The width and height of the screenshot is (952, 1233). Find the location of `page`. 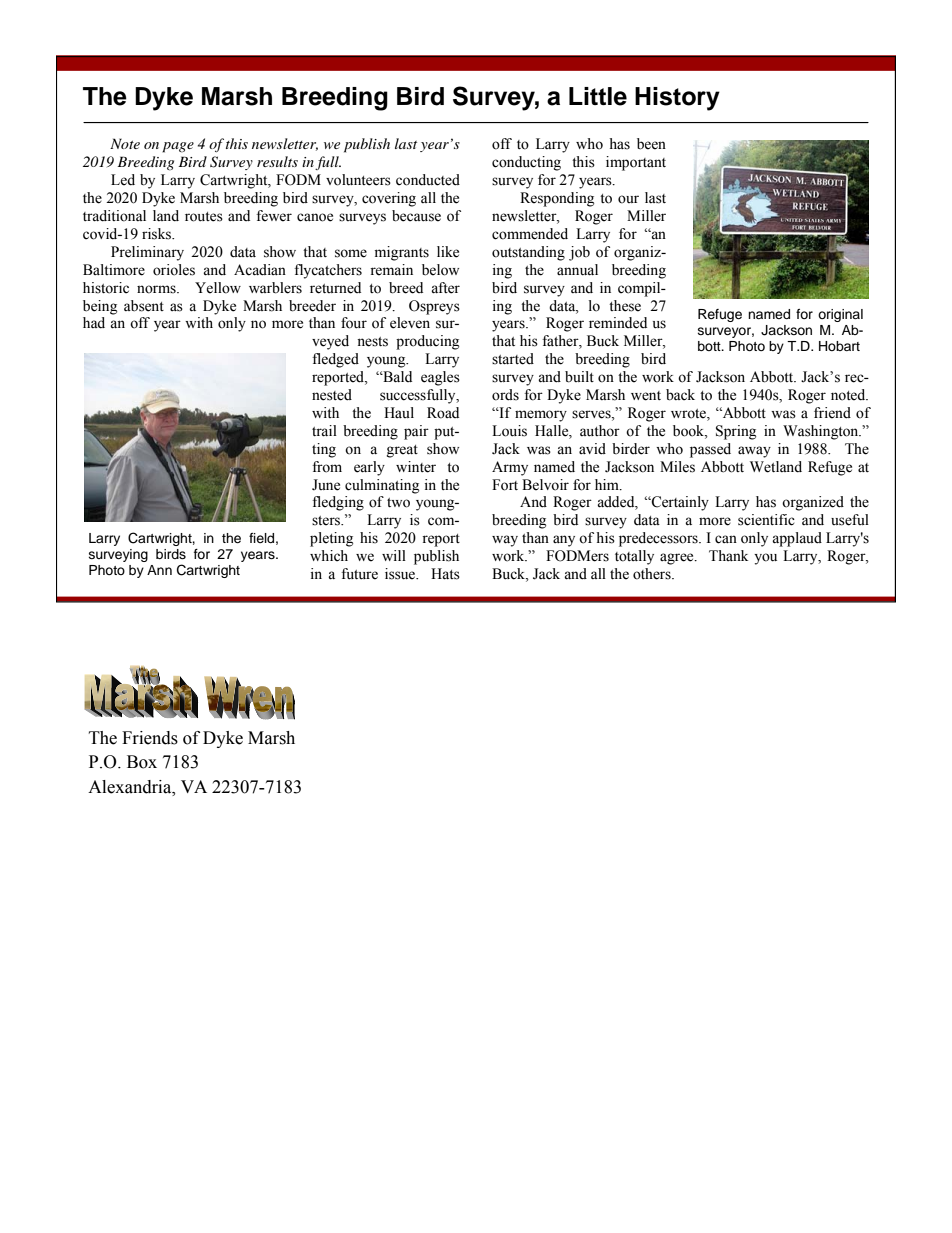

page is located at coordinates (178, 147).
